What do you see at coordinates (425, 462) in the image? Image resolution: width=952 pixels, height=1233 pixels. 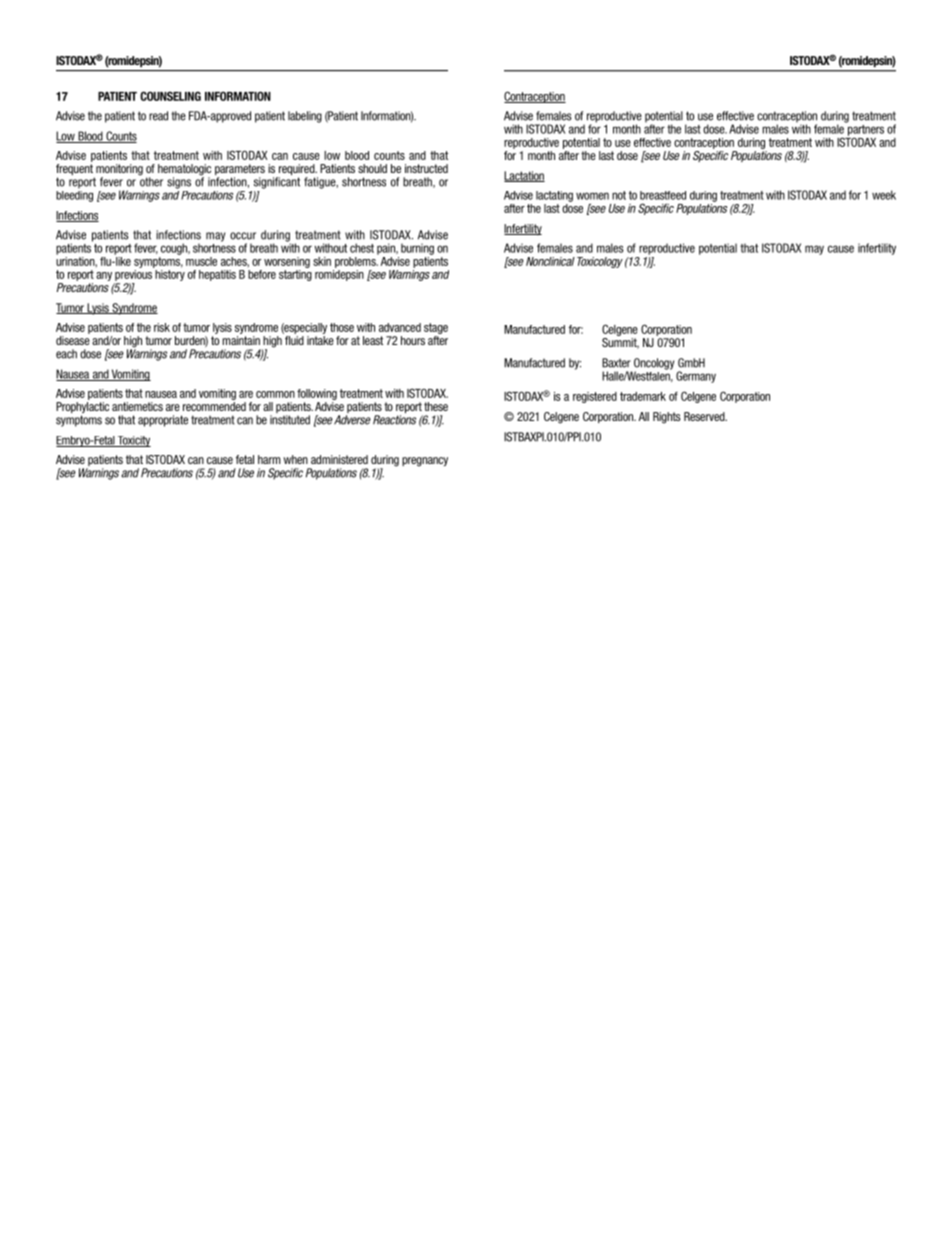 I see `pregnancy` at bounding box center [425, 462].
